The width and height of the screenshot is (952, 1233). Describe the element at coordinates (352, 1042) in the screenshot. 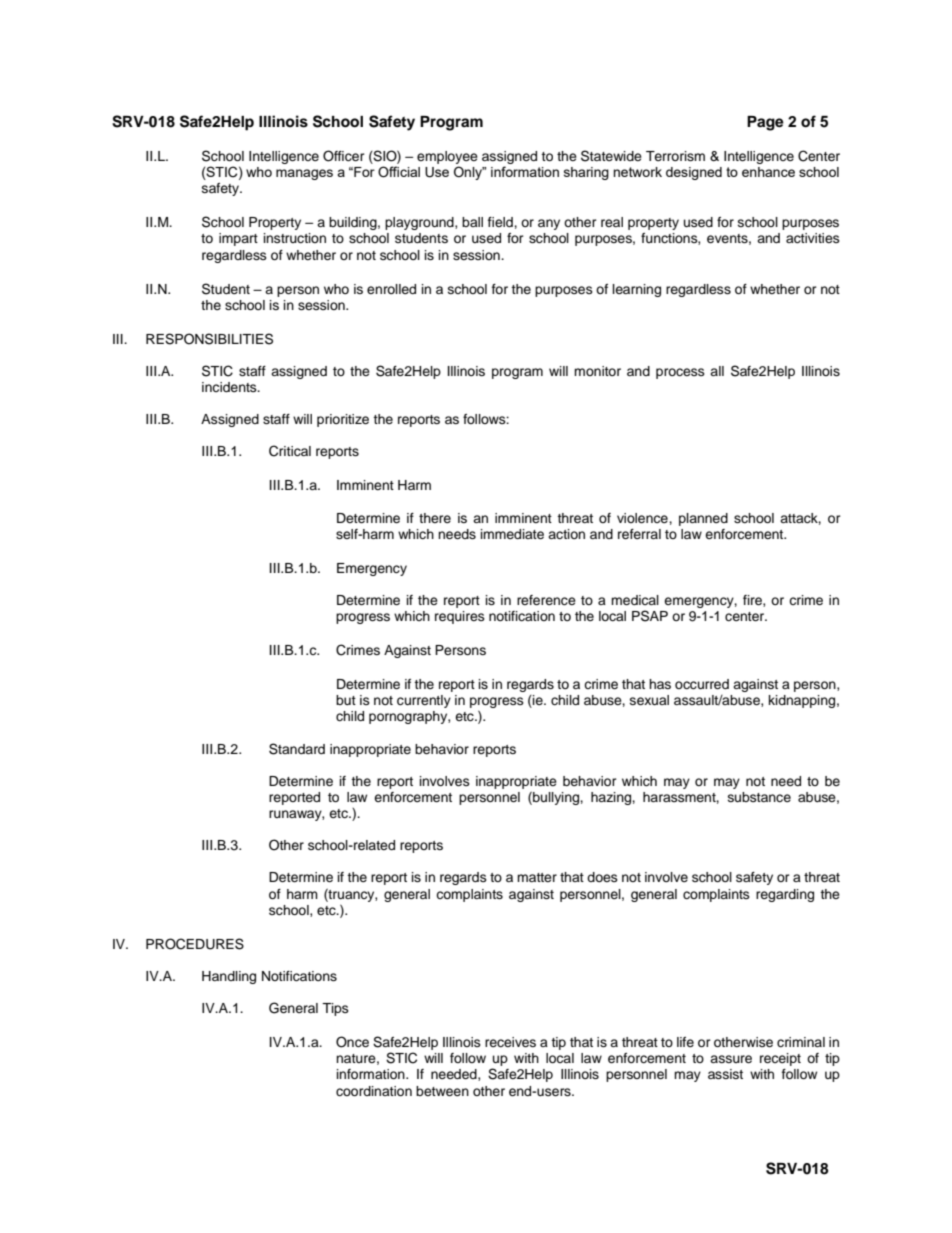

I see `Once` at that location.
